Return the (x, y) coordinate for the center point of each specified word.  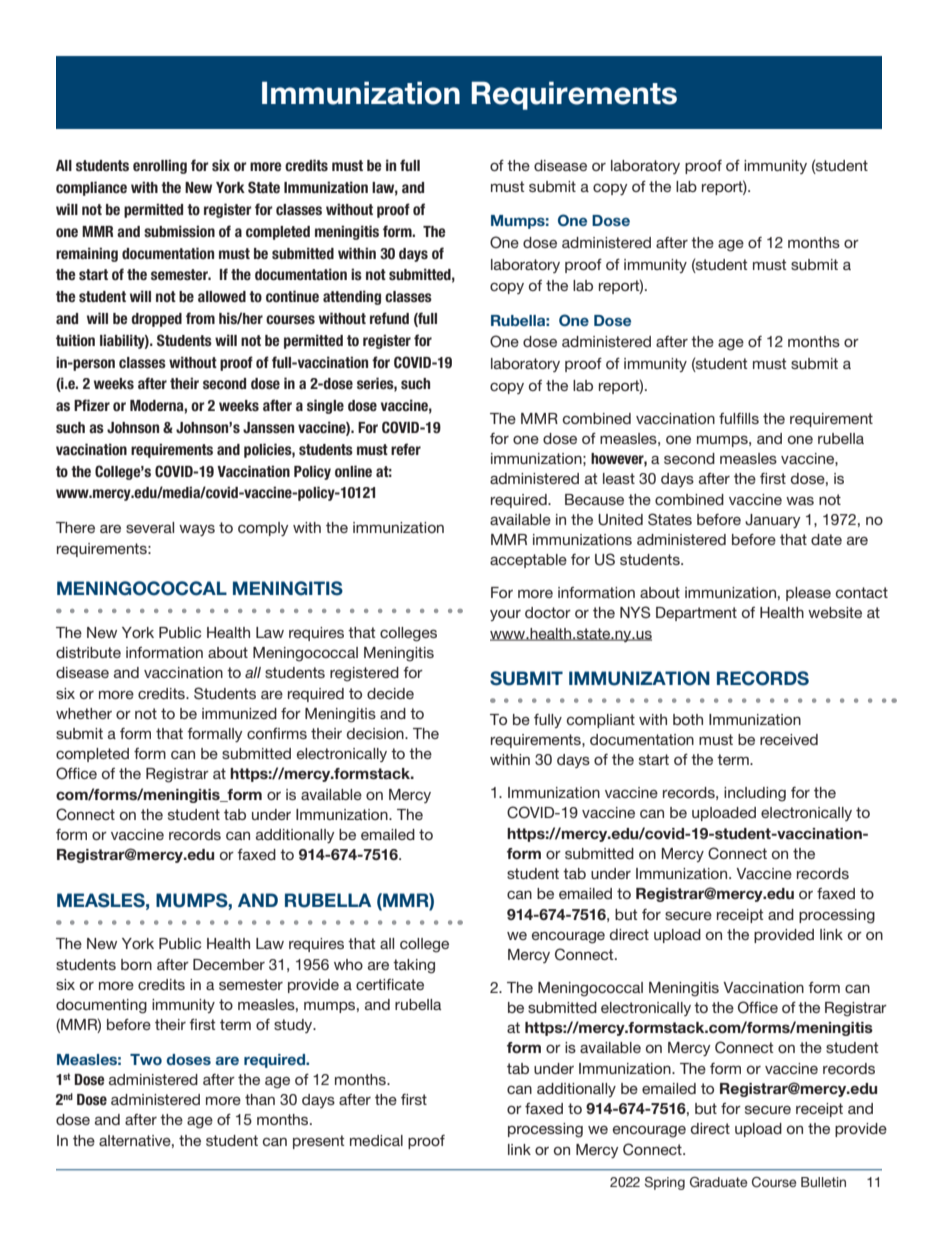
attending (352, 297)
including (755, 794)
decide (390, 693)
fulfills (739, 418)
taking (414, 966)
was (800, 500)
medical (376, 1140)
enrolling (160, 166)
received (789, 739)
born (136, 964)
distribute (88, 652)
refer (406, 449)
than (260, 1099)
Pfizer (92, 405)
